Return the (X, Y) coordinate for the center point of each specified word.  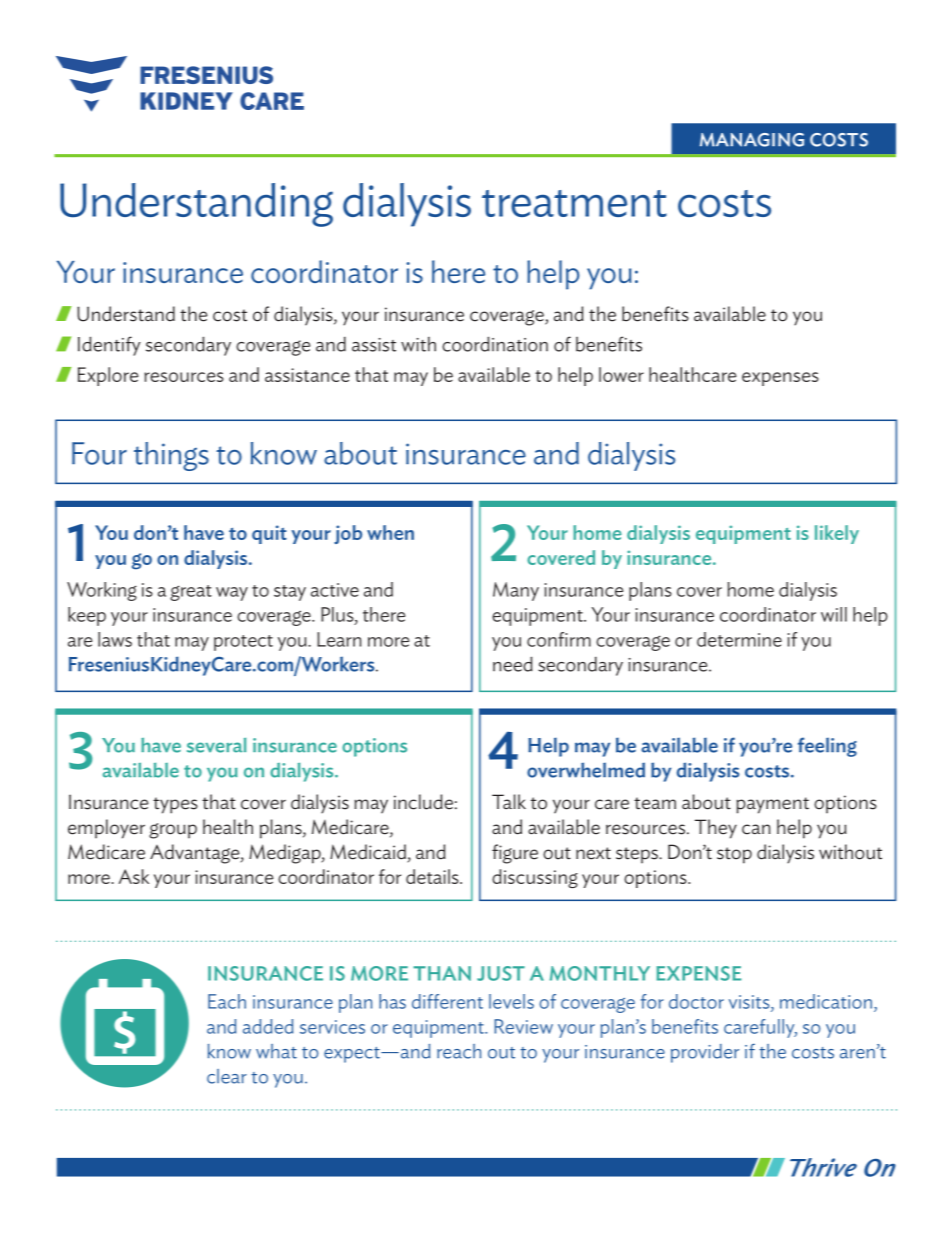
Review (523, 1026)
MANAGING (752, 140)
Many (516, 591)
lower (621, 374)
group (173, 831)
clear (227, 1076)
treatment (574, 203)
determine (739, 639)
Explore (108, 376)
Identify (109, 346)
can (756, 829)
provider (705, 1053)
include (423, 802)
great (191, 593)
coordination (495, 344)
